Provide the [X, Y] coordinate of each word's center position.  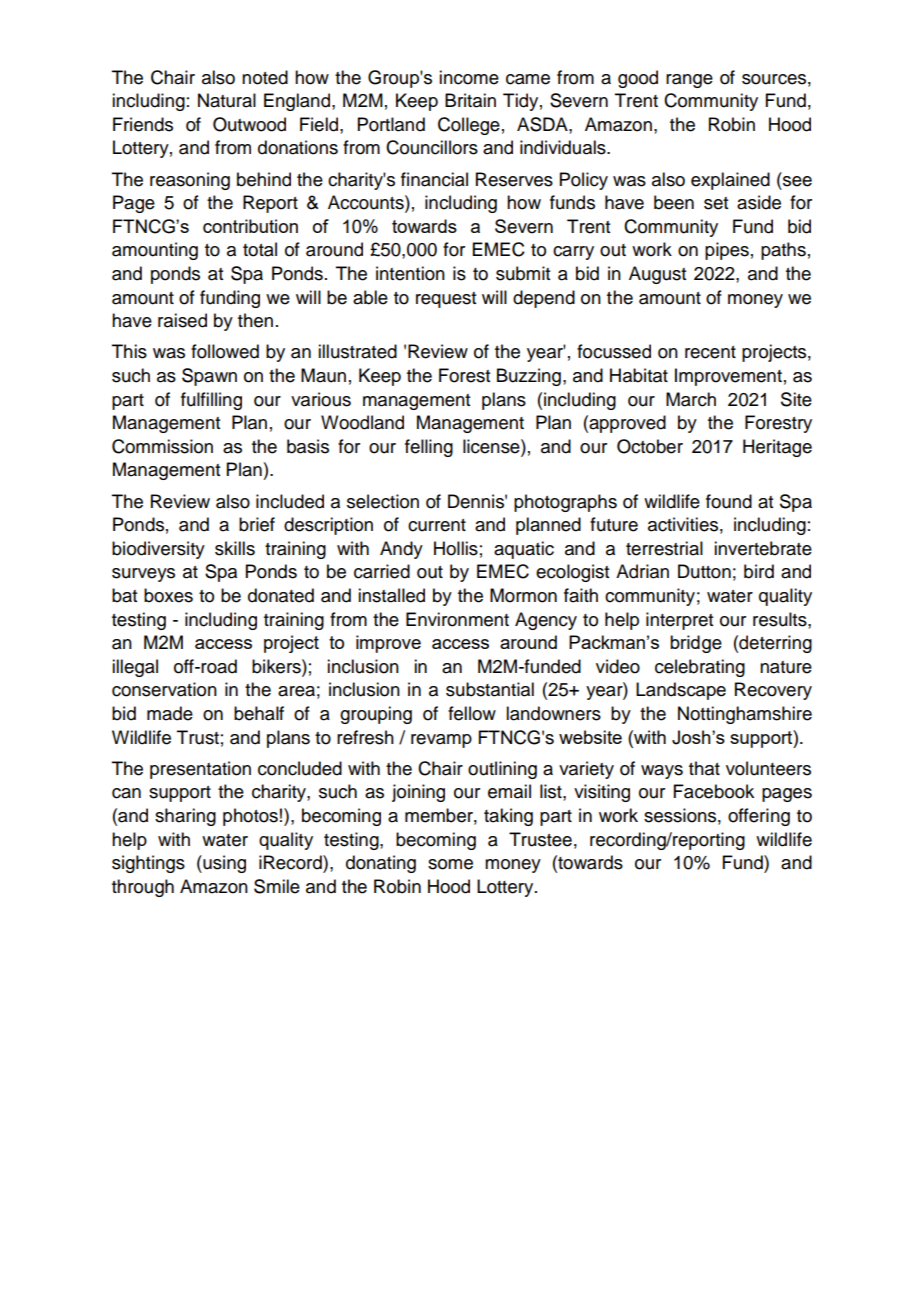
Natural [227, 100]
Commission [162, 446]
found [729, 501]
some [450, 864]
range [689, 81]
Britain [470, 100]
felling [429, 448]
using [223, 864]
